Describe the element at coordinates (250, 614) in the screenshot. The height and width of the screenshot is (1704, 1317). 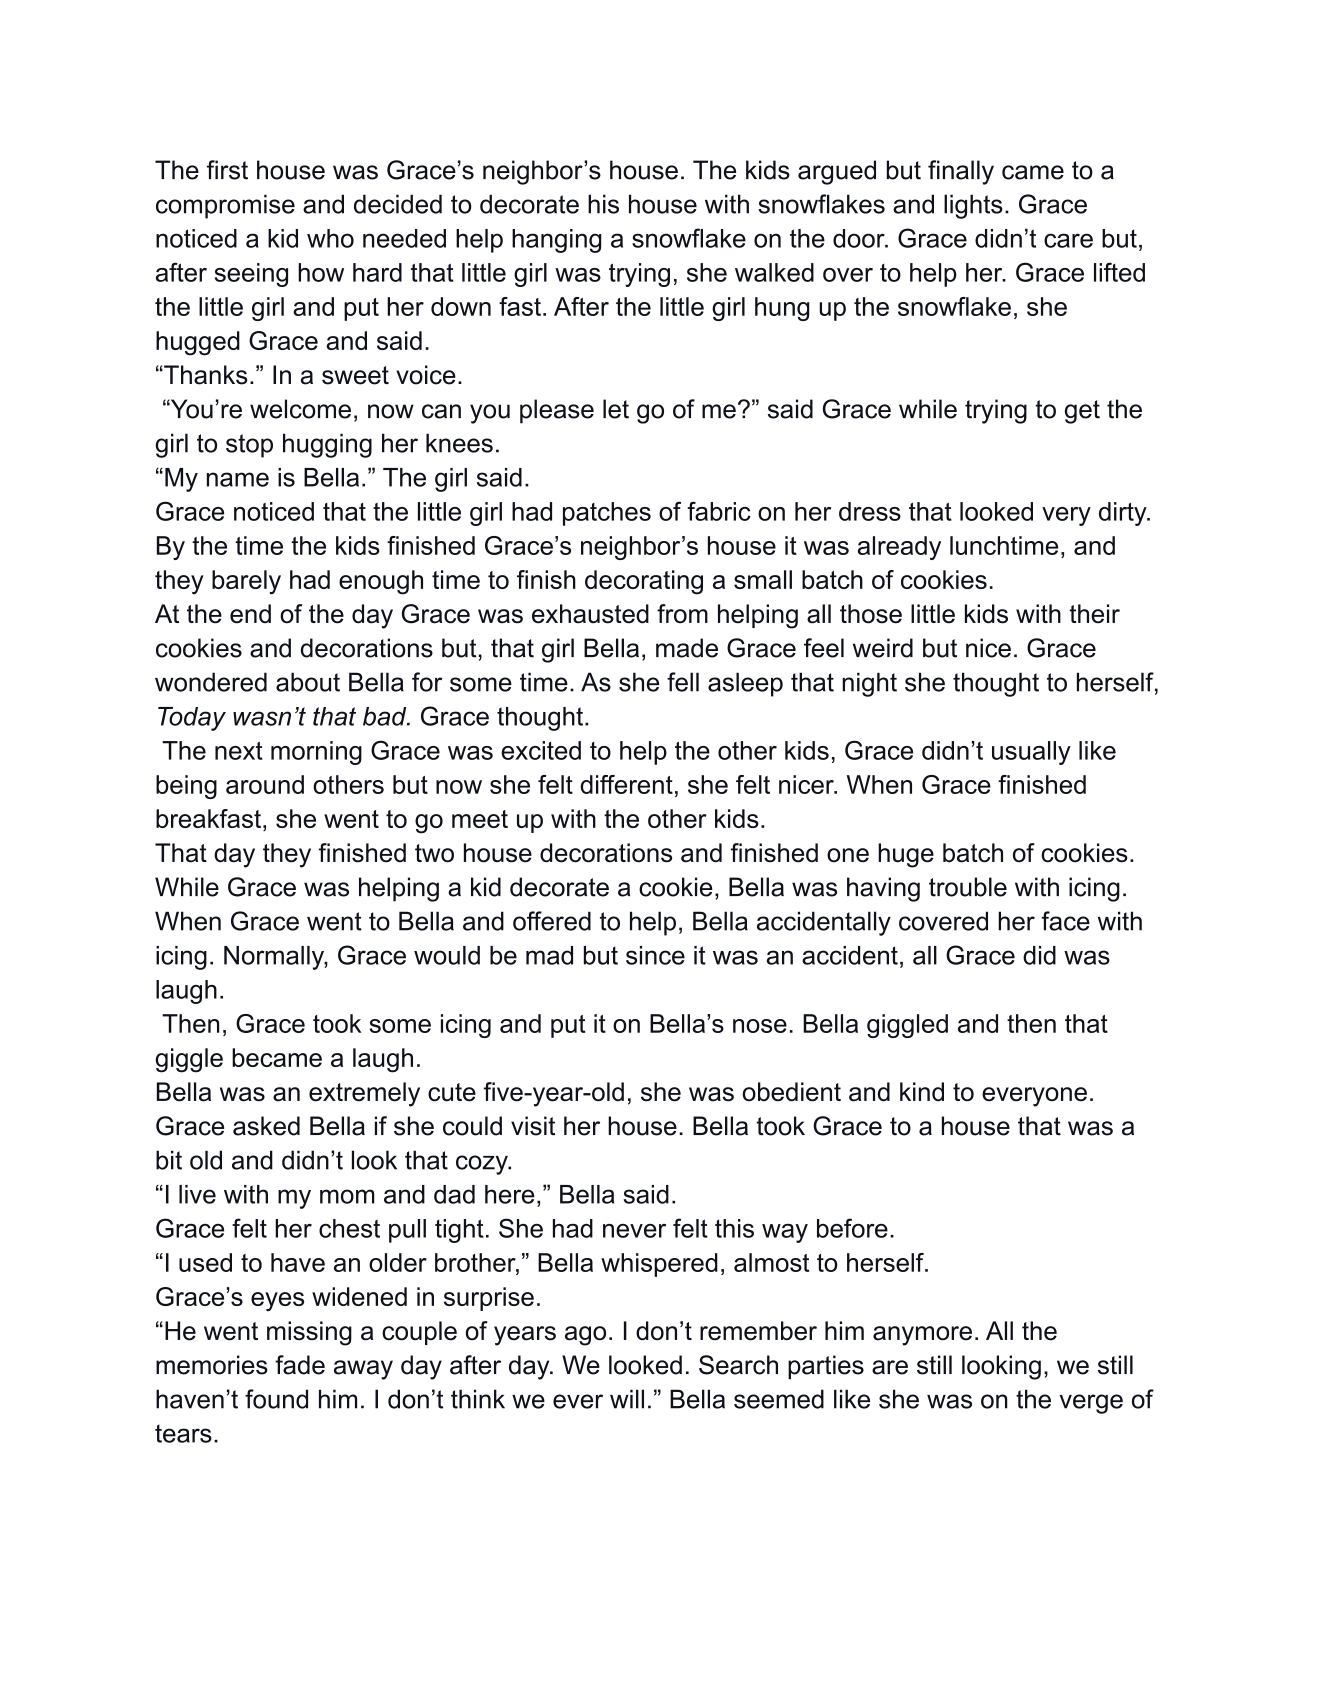
I see `end` at that location.
